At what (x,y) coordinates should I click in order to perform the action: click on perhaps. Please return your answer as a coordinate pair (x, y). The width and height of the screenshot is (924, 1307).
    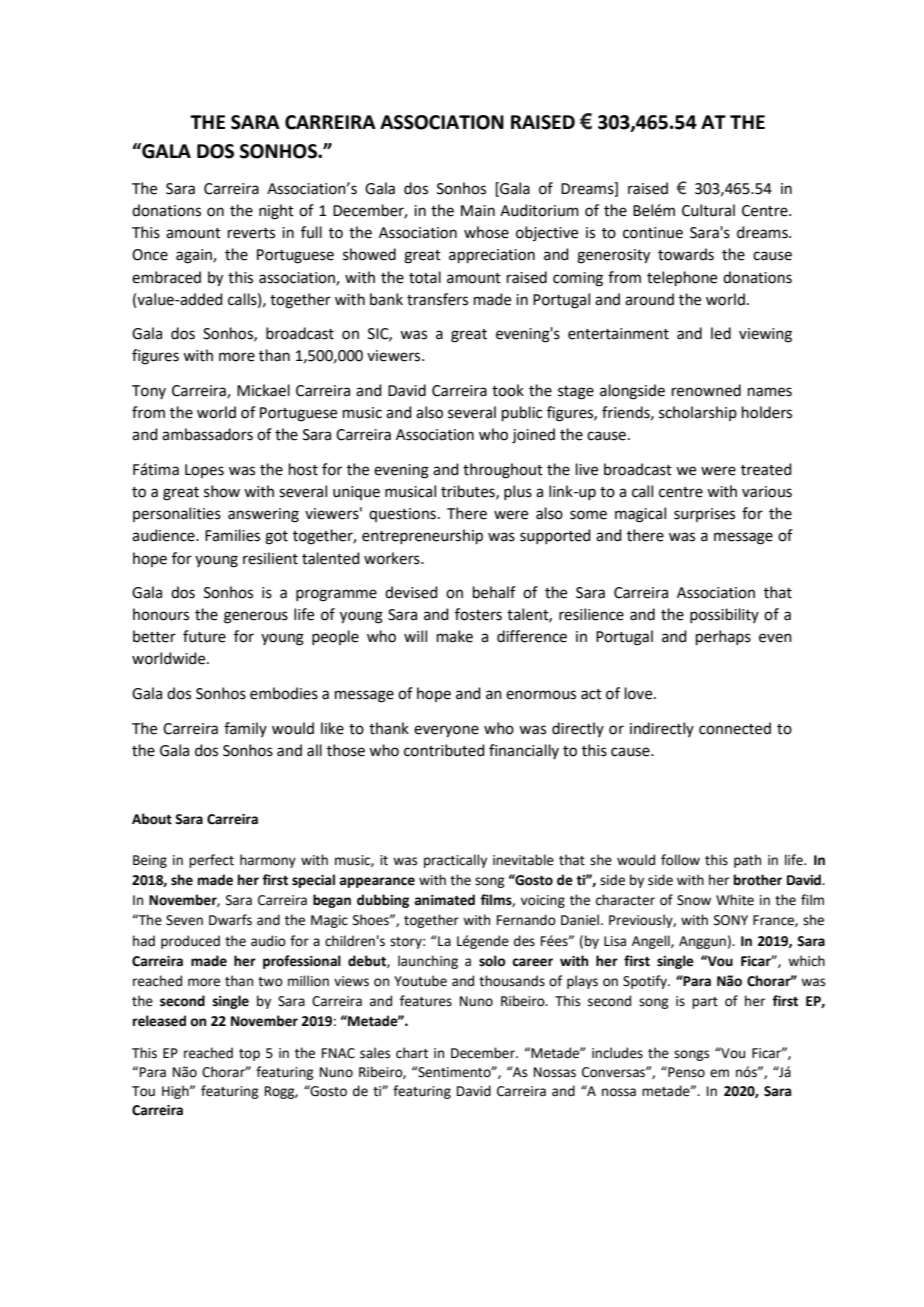
    Looking at the image, I should click on (723, 637).
